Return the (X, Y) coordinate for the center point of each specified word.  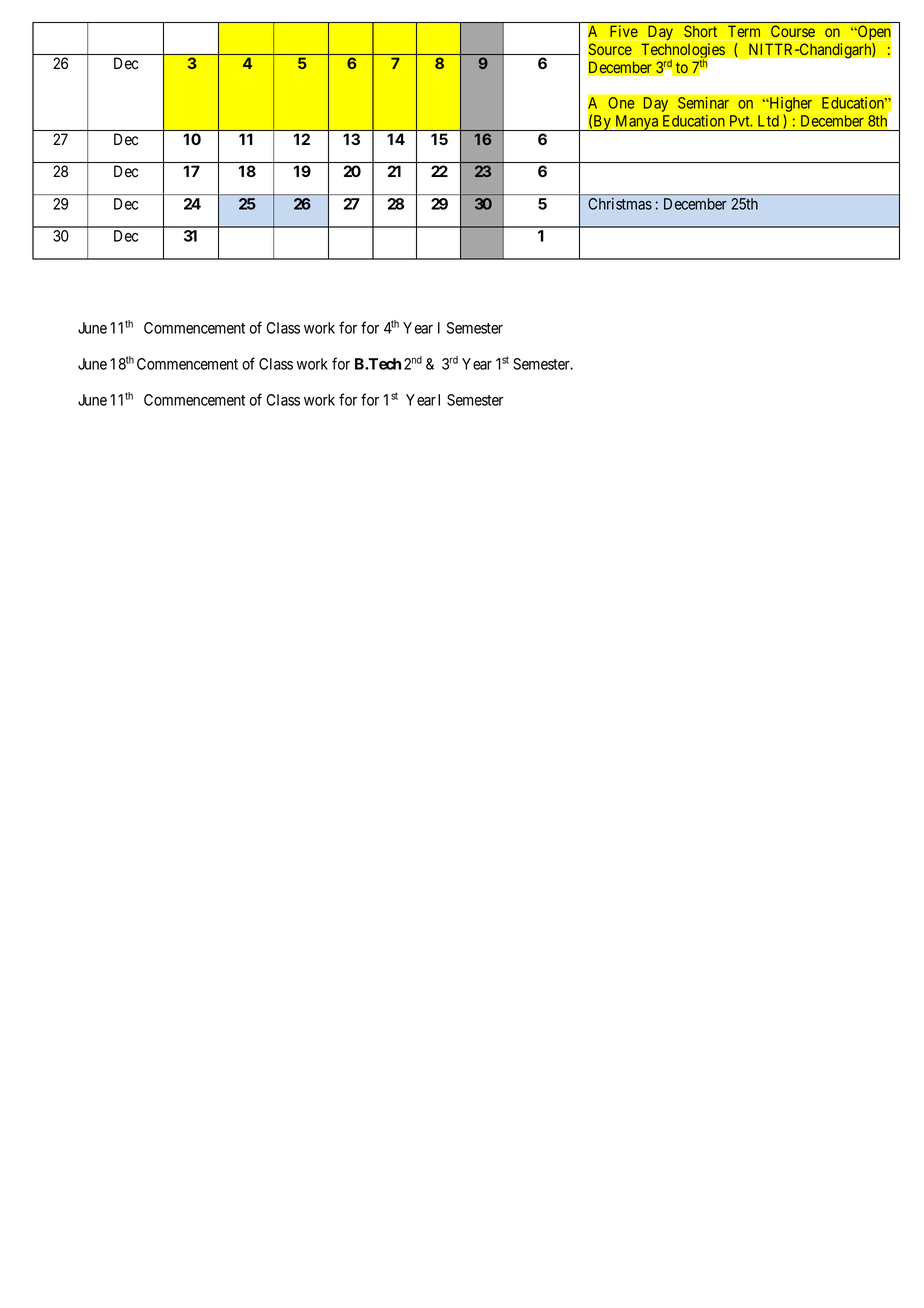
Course (793, 31)
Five (624, 31)
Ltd (768, 121)
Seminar (703, 103)
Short (700, 31)
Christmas (620, 204)
